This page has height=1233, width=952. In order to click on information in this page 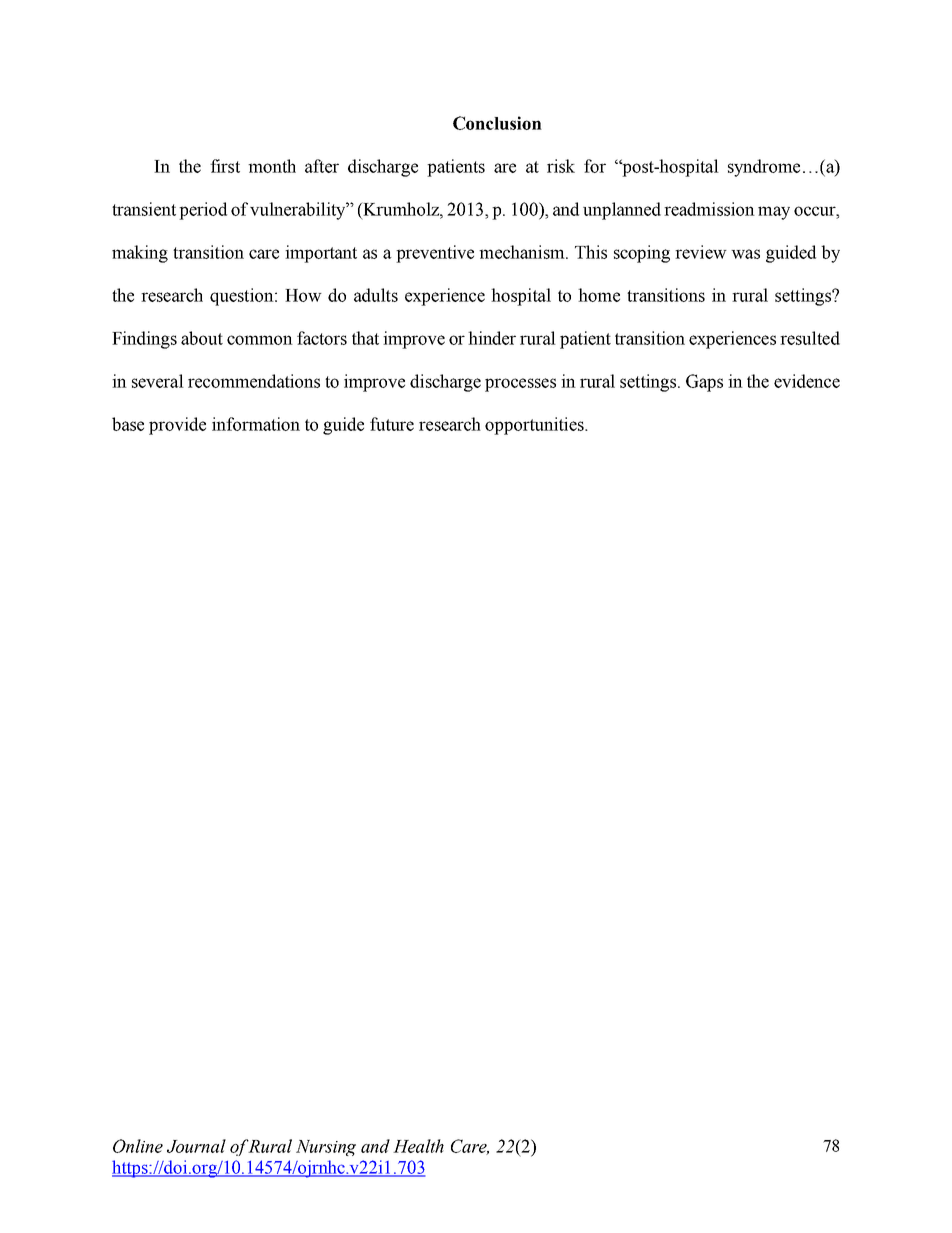, I will do `click(256, 424)`.
